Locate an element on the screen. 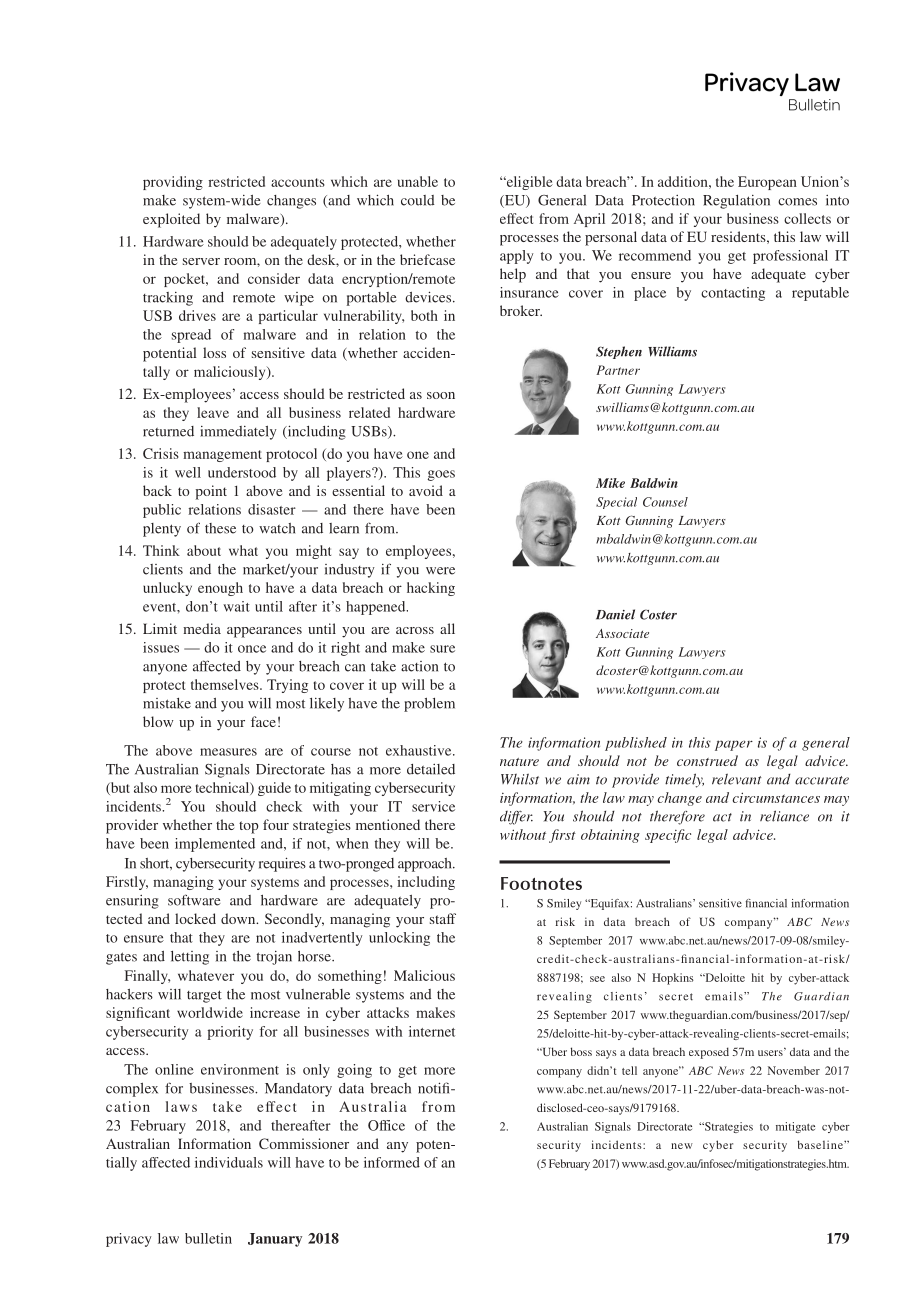 The height and width of the screenshot is (1308, 924). reliance is located at coordinates (784, 816).
